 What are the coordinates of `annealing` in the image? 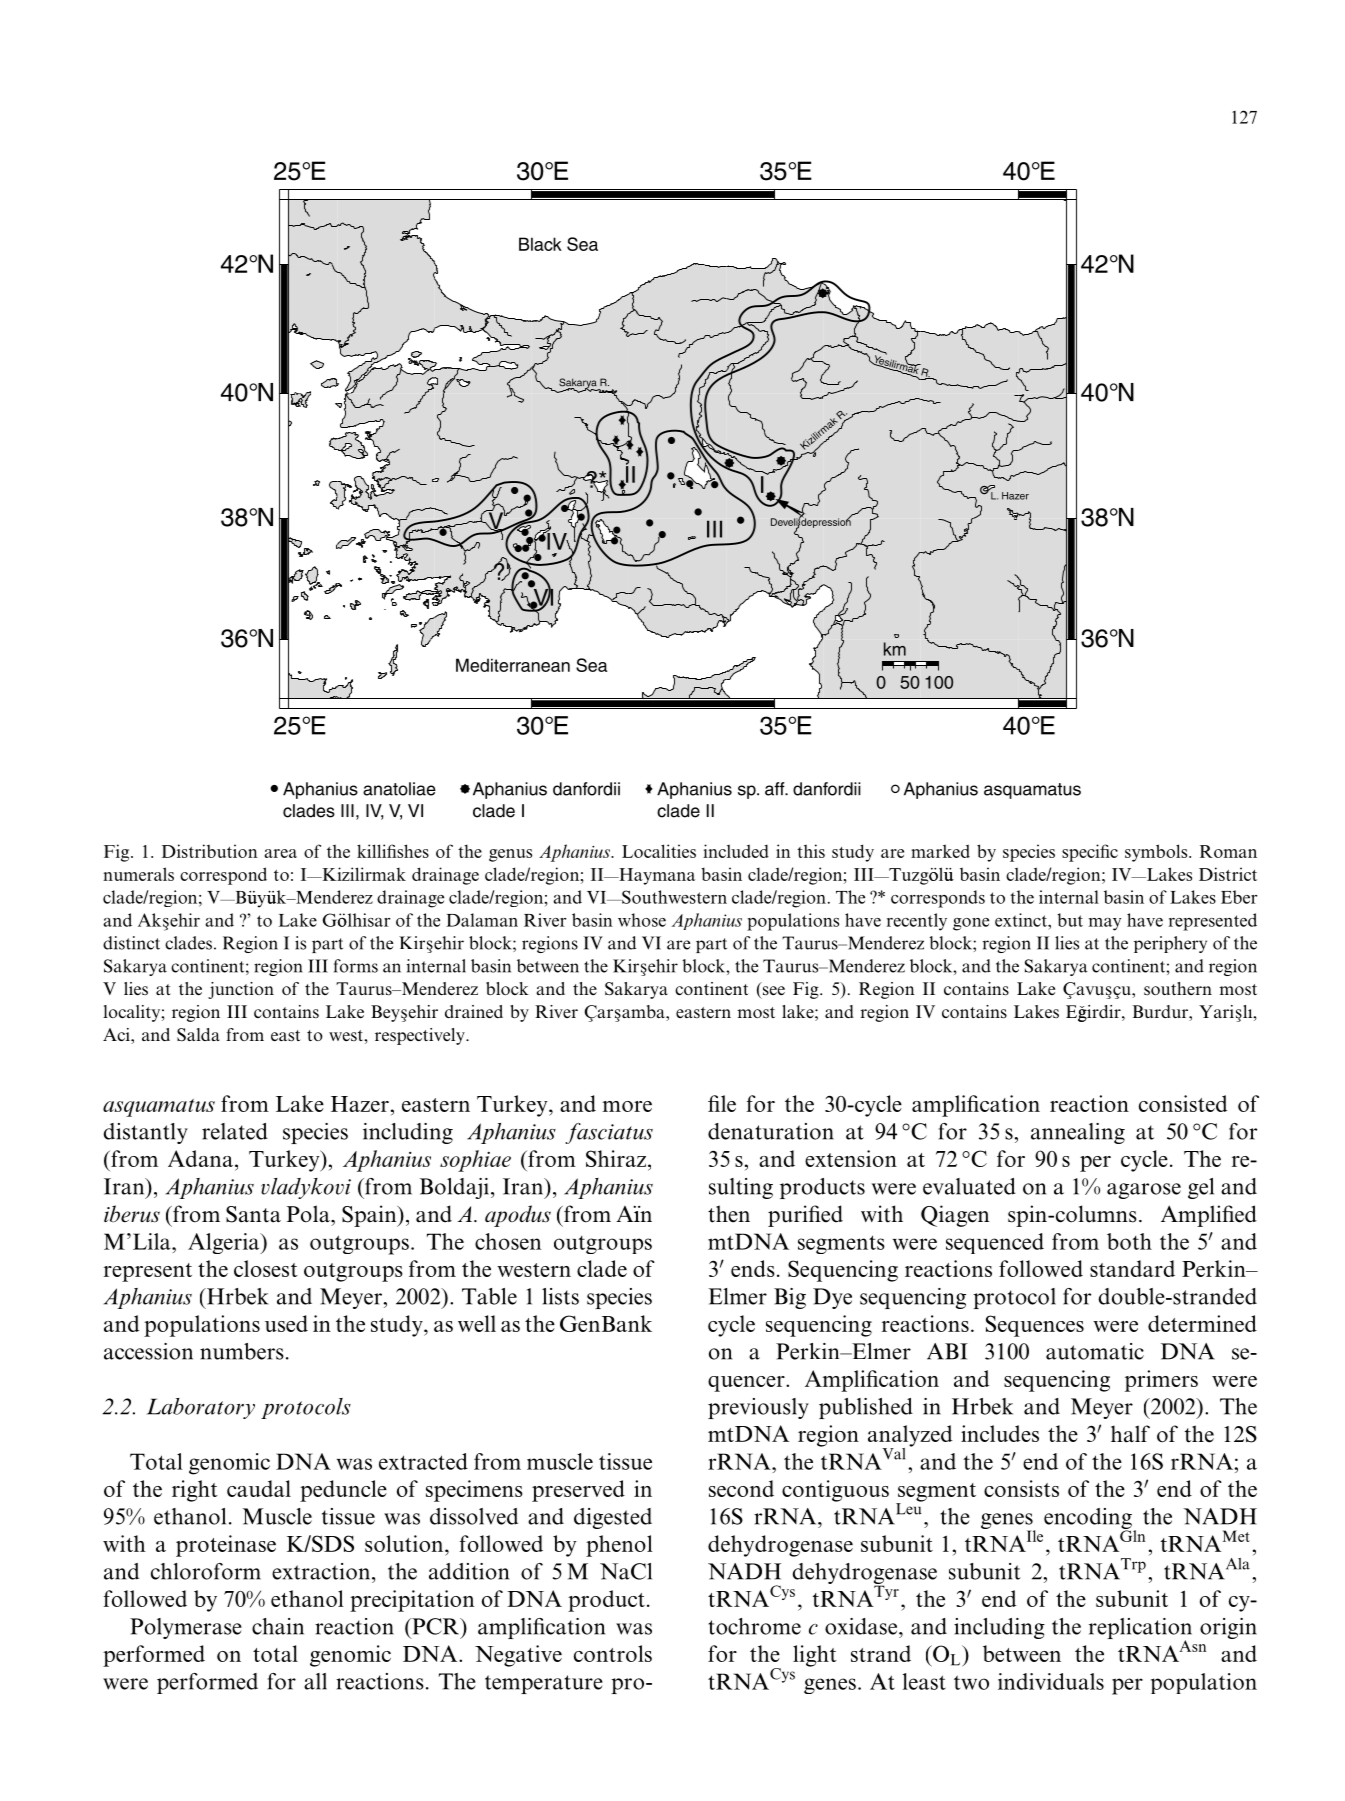 It's located at (1078, 1133).
